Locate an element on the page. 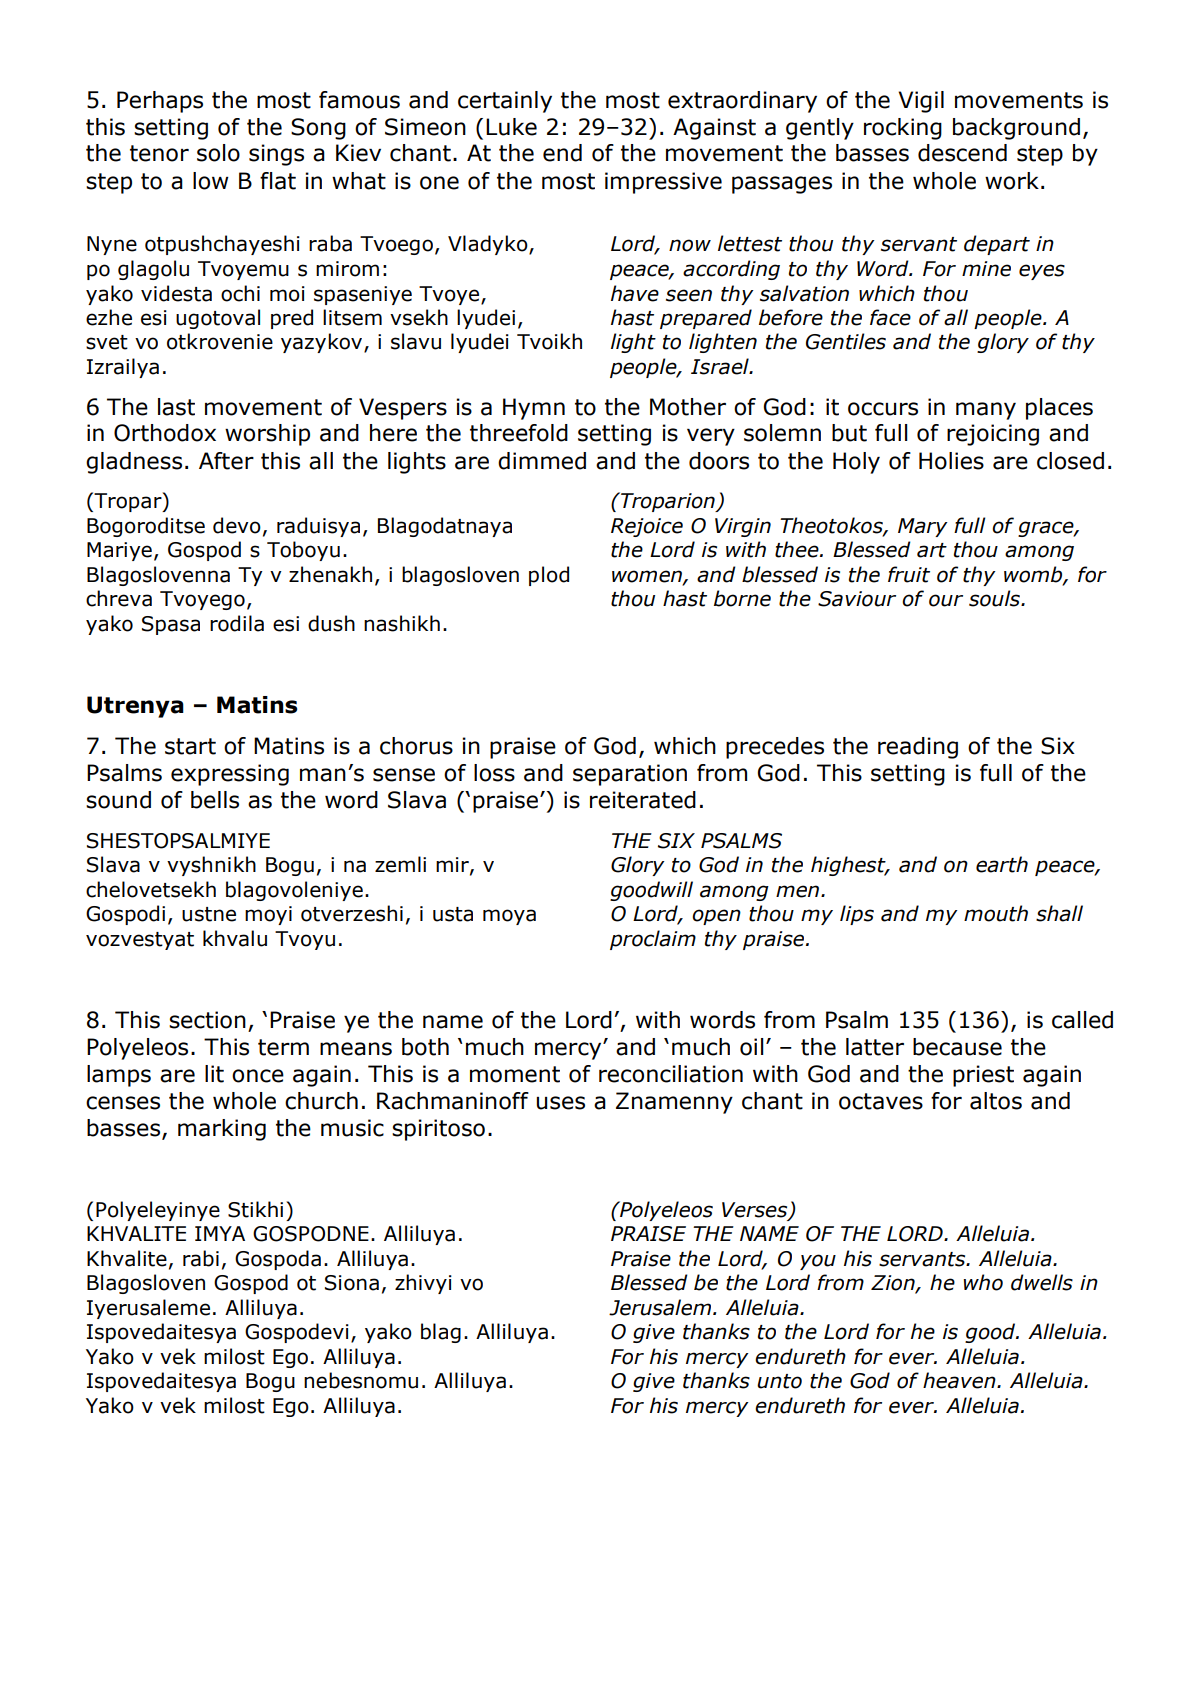 The height and width of the document is (1696, 1199). descend is located at coordinates (962, 153).
